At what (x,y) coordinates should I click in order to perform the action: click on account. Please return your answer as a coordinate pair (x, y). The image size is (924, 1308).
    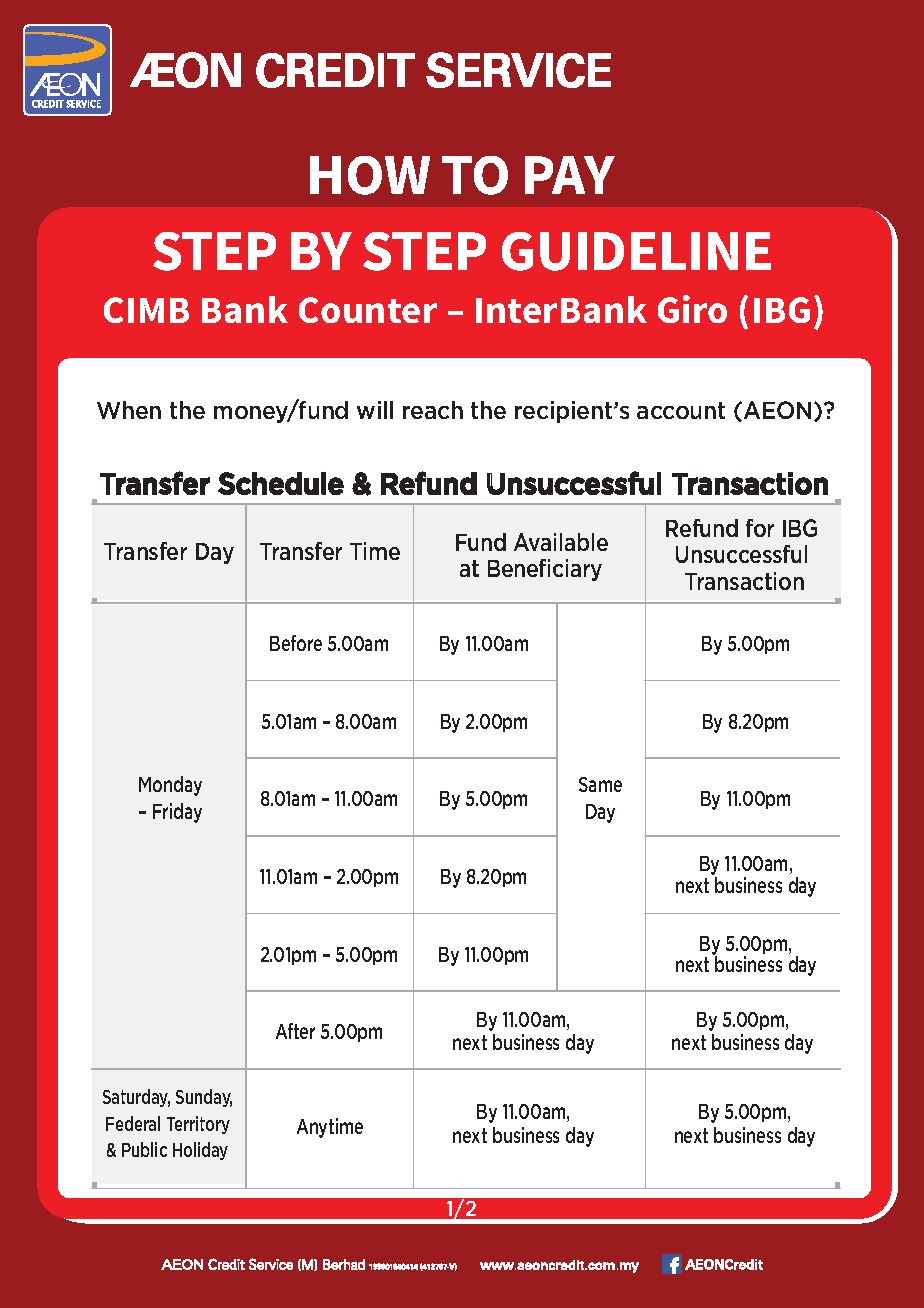
    Looking at the image, I should click on (681, 410).
